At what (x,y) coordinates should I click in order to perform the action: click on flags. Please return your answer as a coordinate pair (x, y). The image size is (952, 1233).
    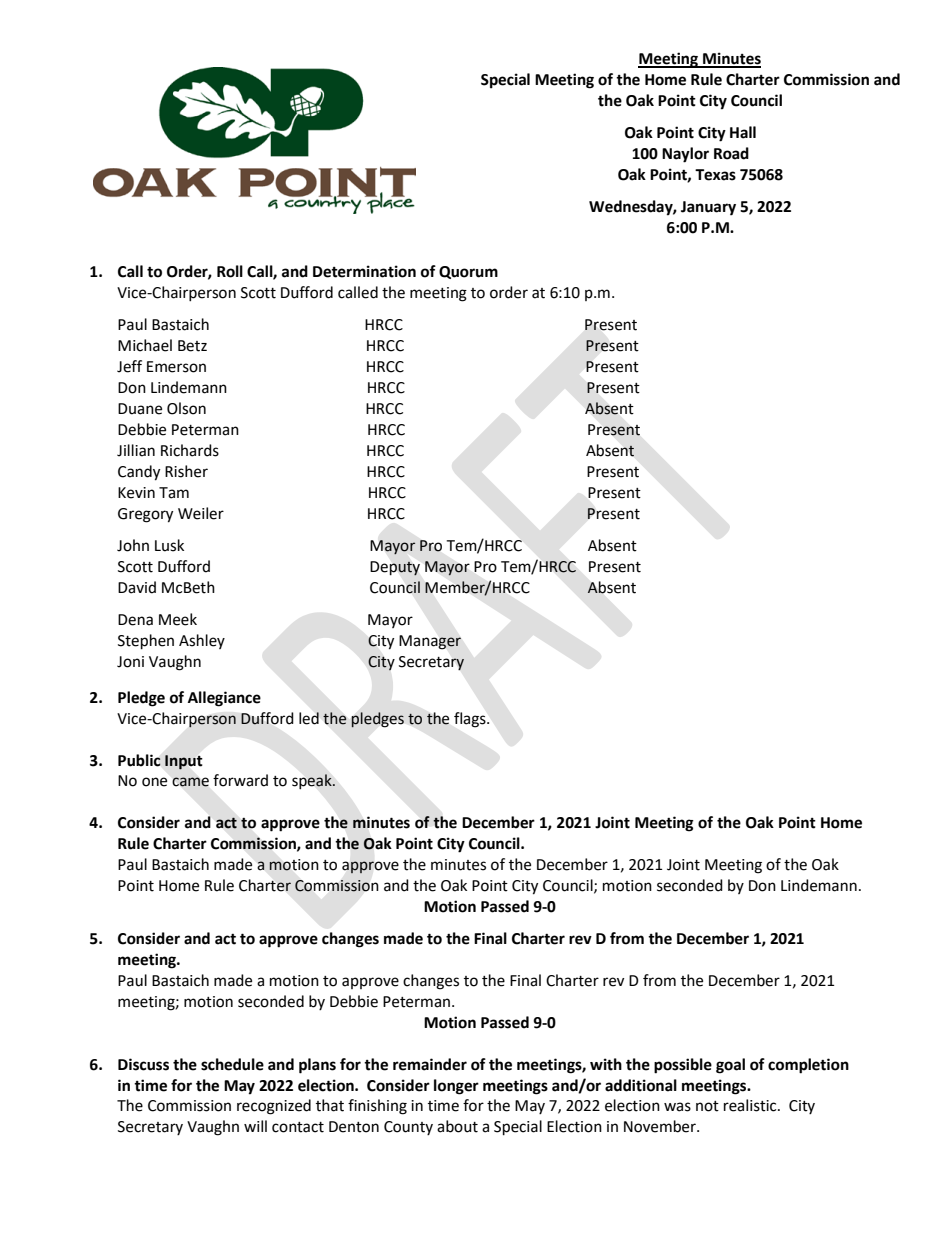
    Looking at the image, I should click on (471, 720).
